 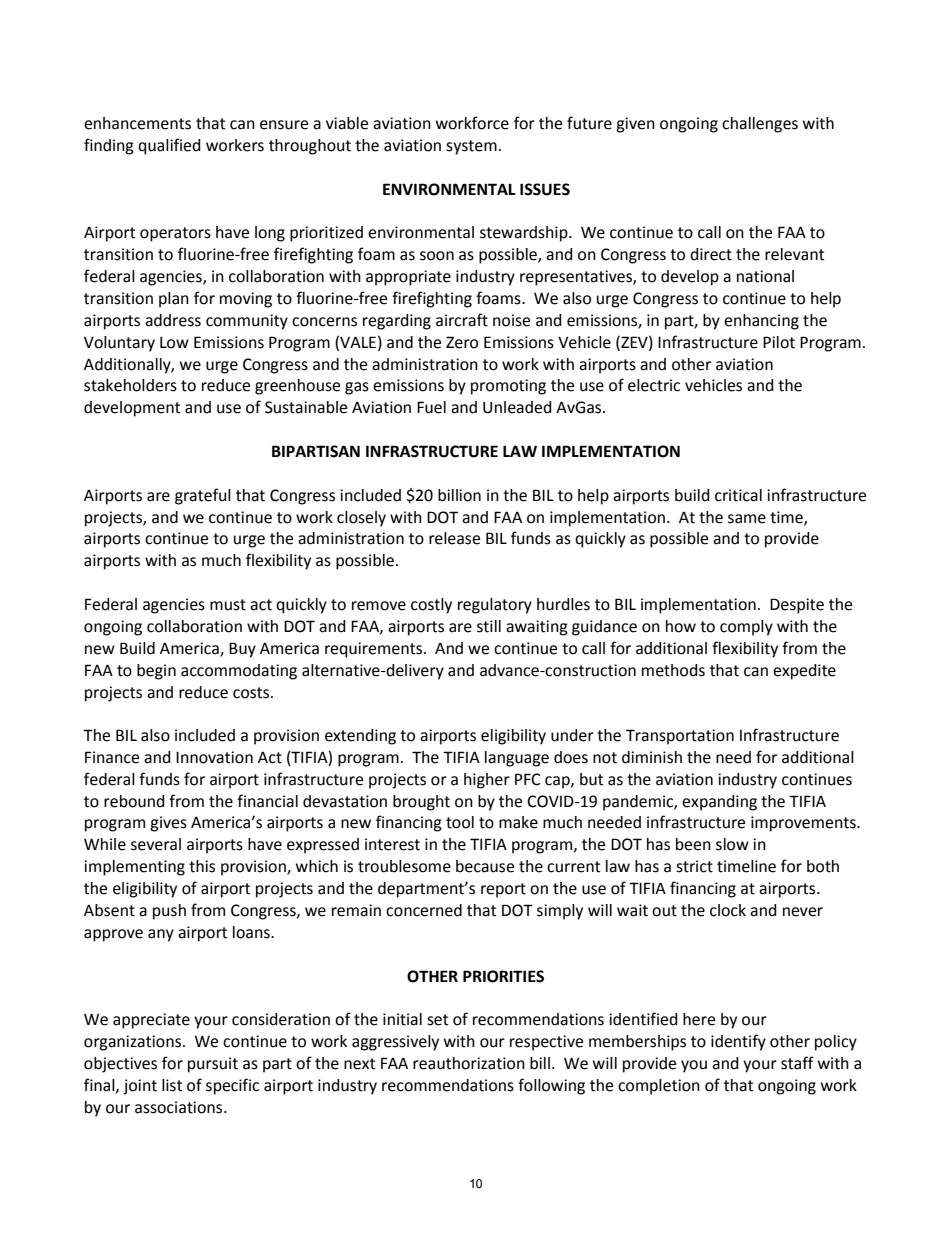 I want to click on following, so click(x=551, y=1086).
